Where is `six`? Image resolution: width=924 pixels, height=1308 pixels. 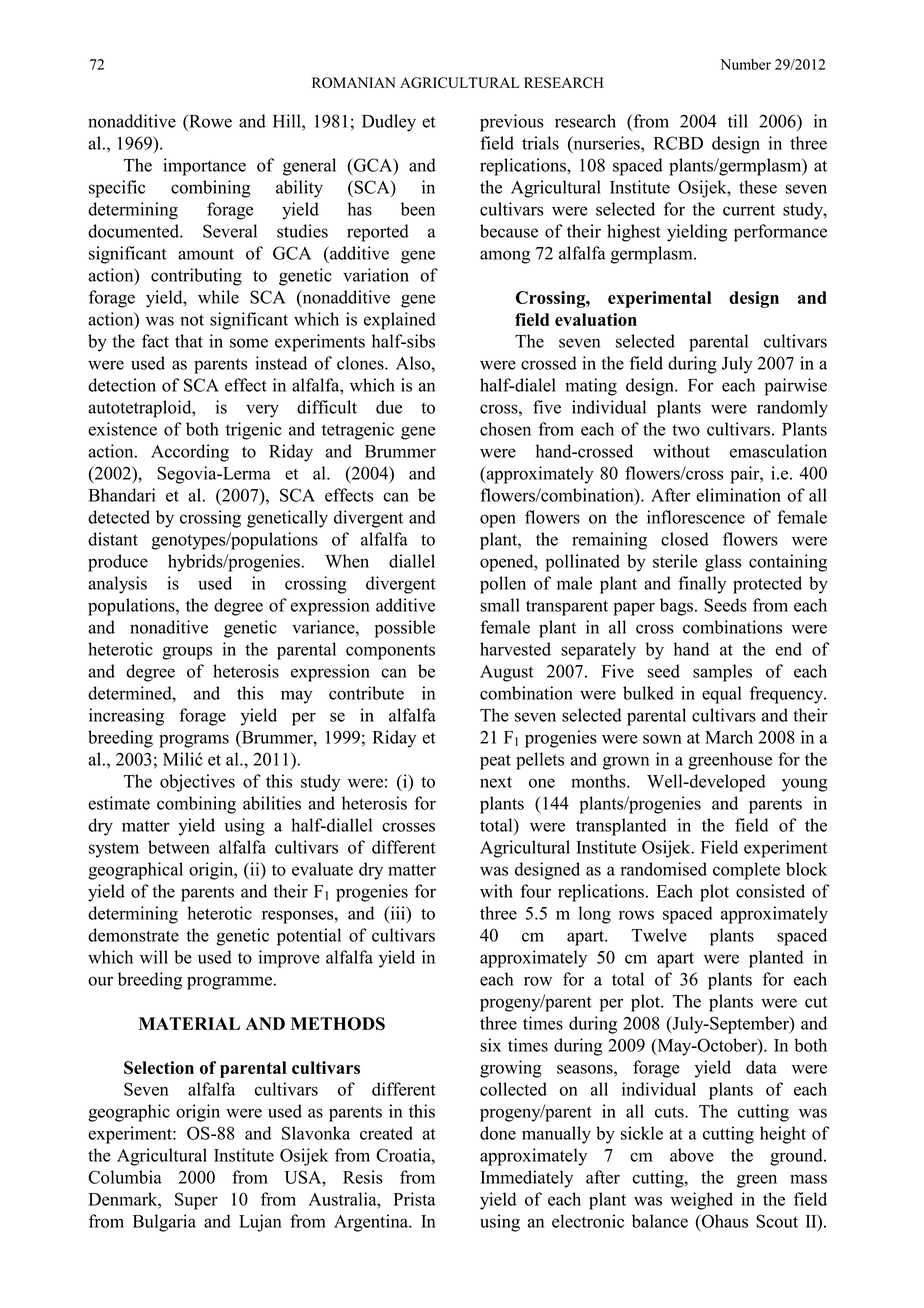
six is located at coordinates (490, 1045).
